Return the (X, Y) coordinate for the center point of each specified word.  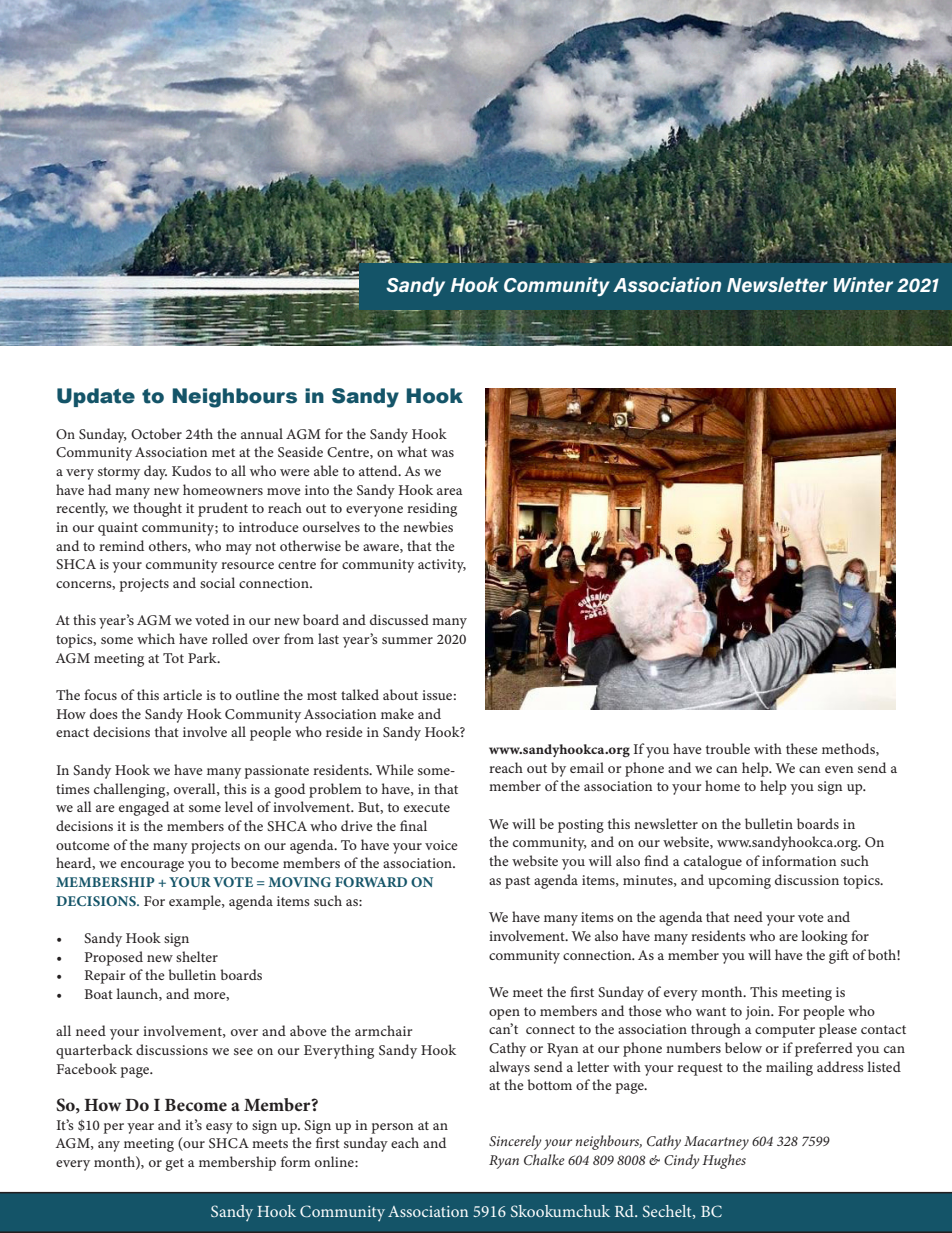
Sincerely (515, 1142)
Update (96, 397)
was (442, 453)
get (175, 1164)
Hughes (724, 1161)
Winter (863, 284)
